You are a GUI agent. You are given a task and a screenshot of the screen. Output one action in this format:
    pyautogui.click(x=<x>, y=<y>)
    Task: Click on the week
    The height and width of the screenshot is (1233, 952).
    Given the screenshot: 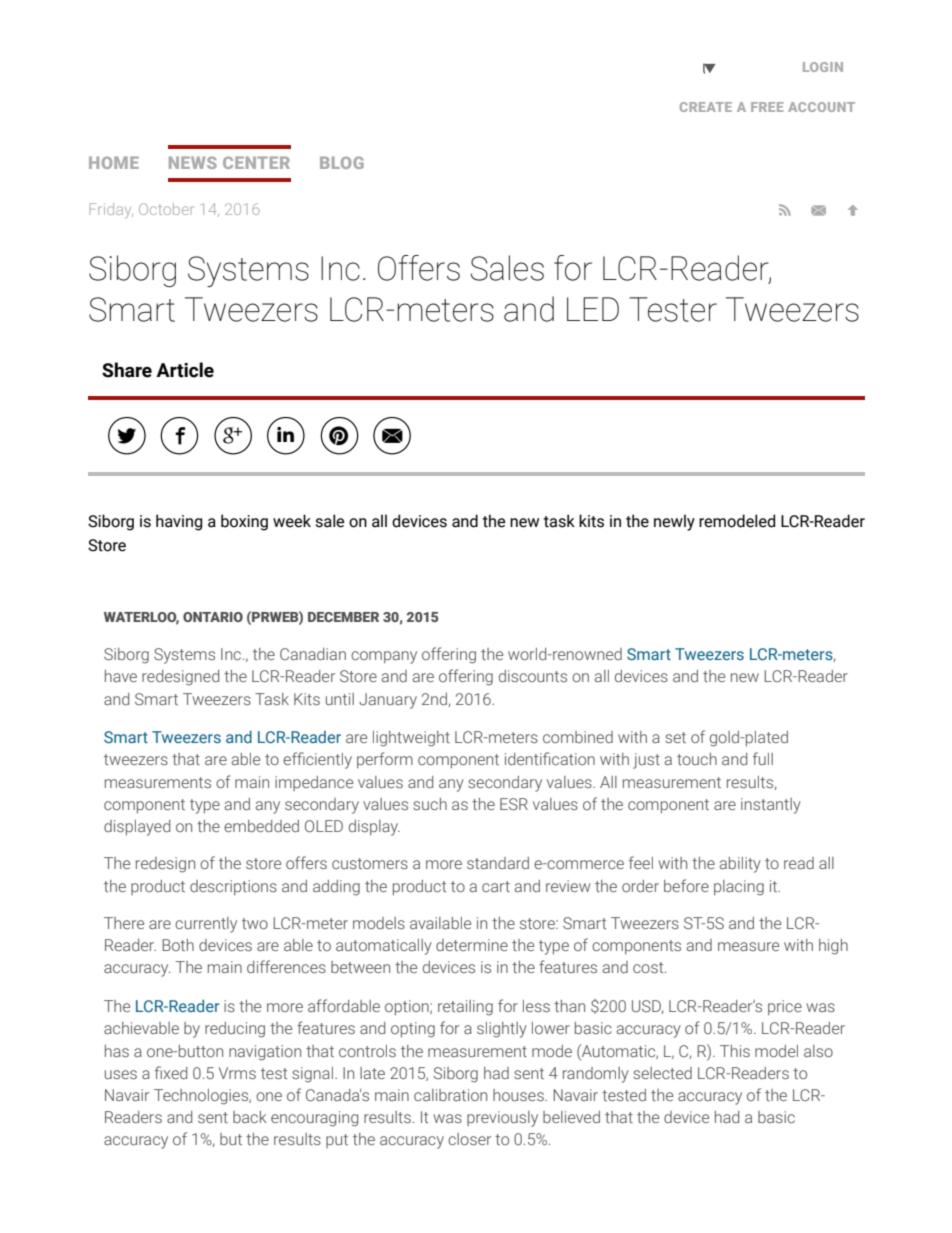 What is the action you would take?
    pyautogui.click(x=292, y=521)
